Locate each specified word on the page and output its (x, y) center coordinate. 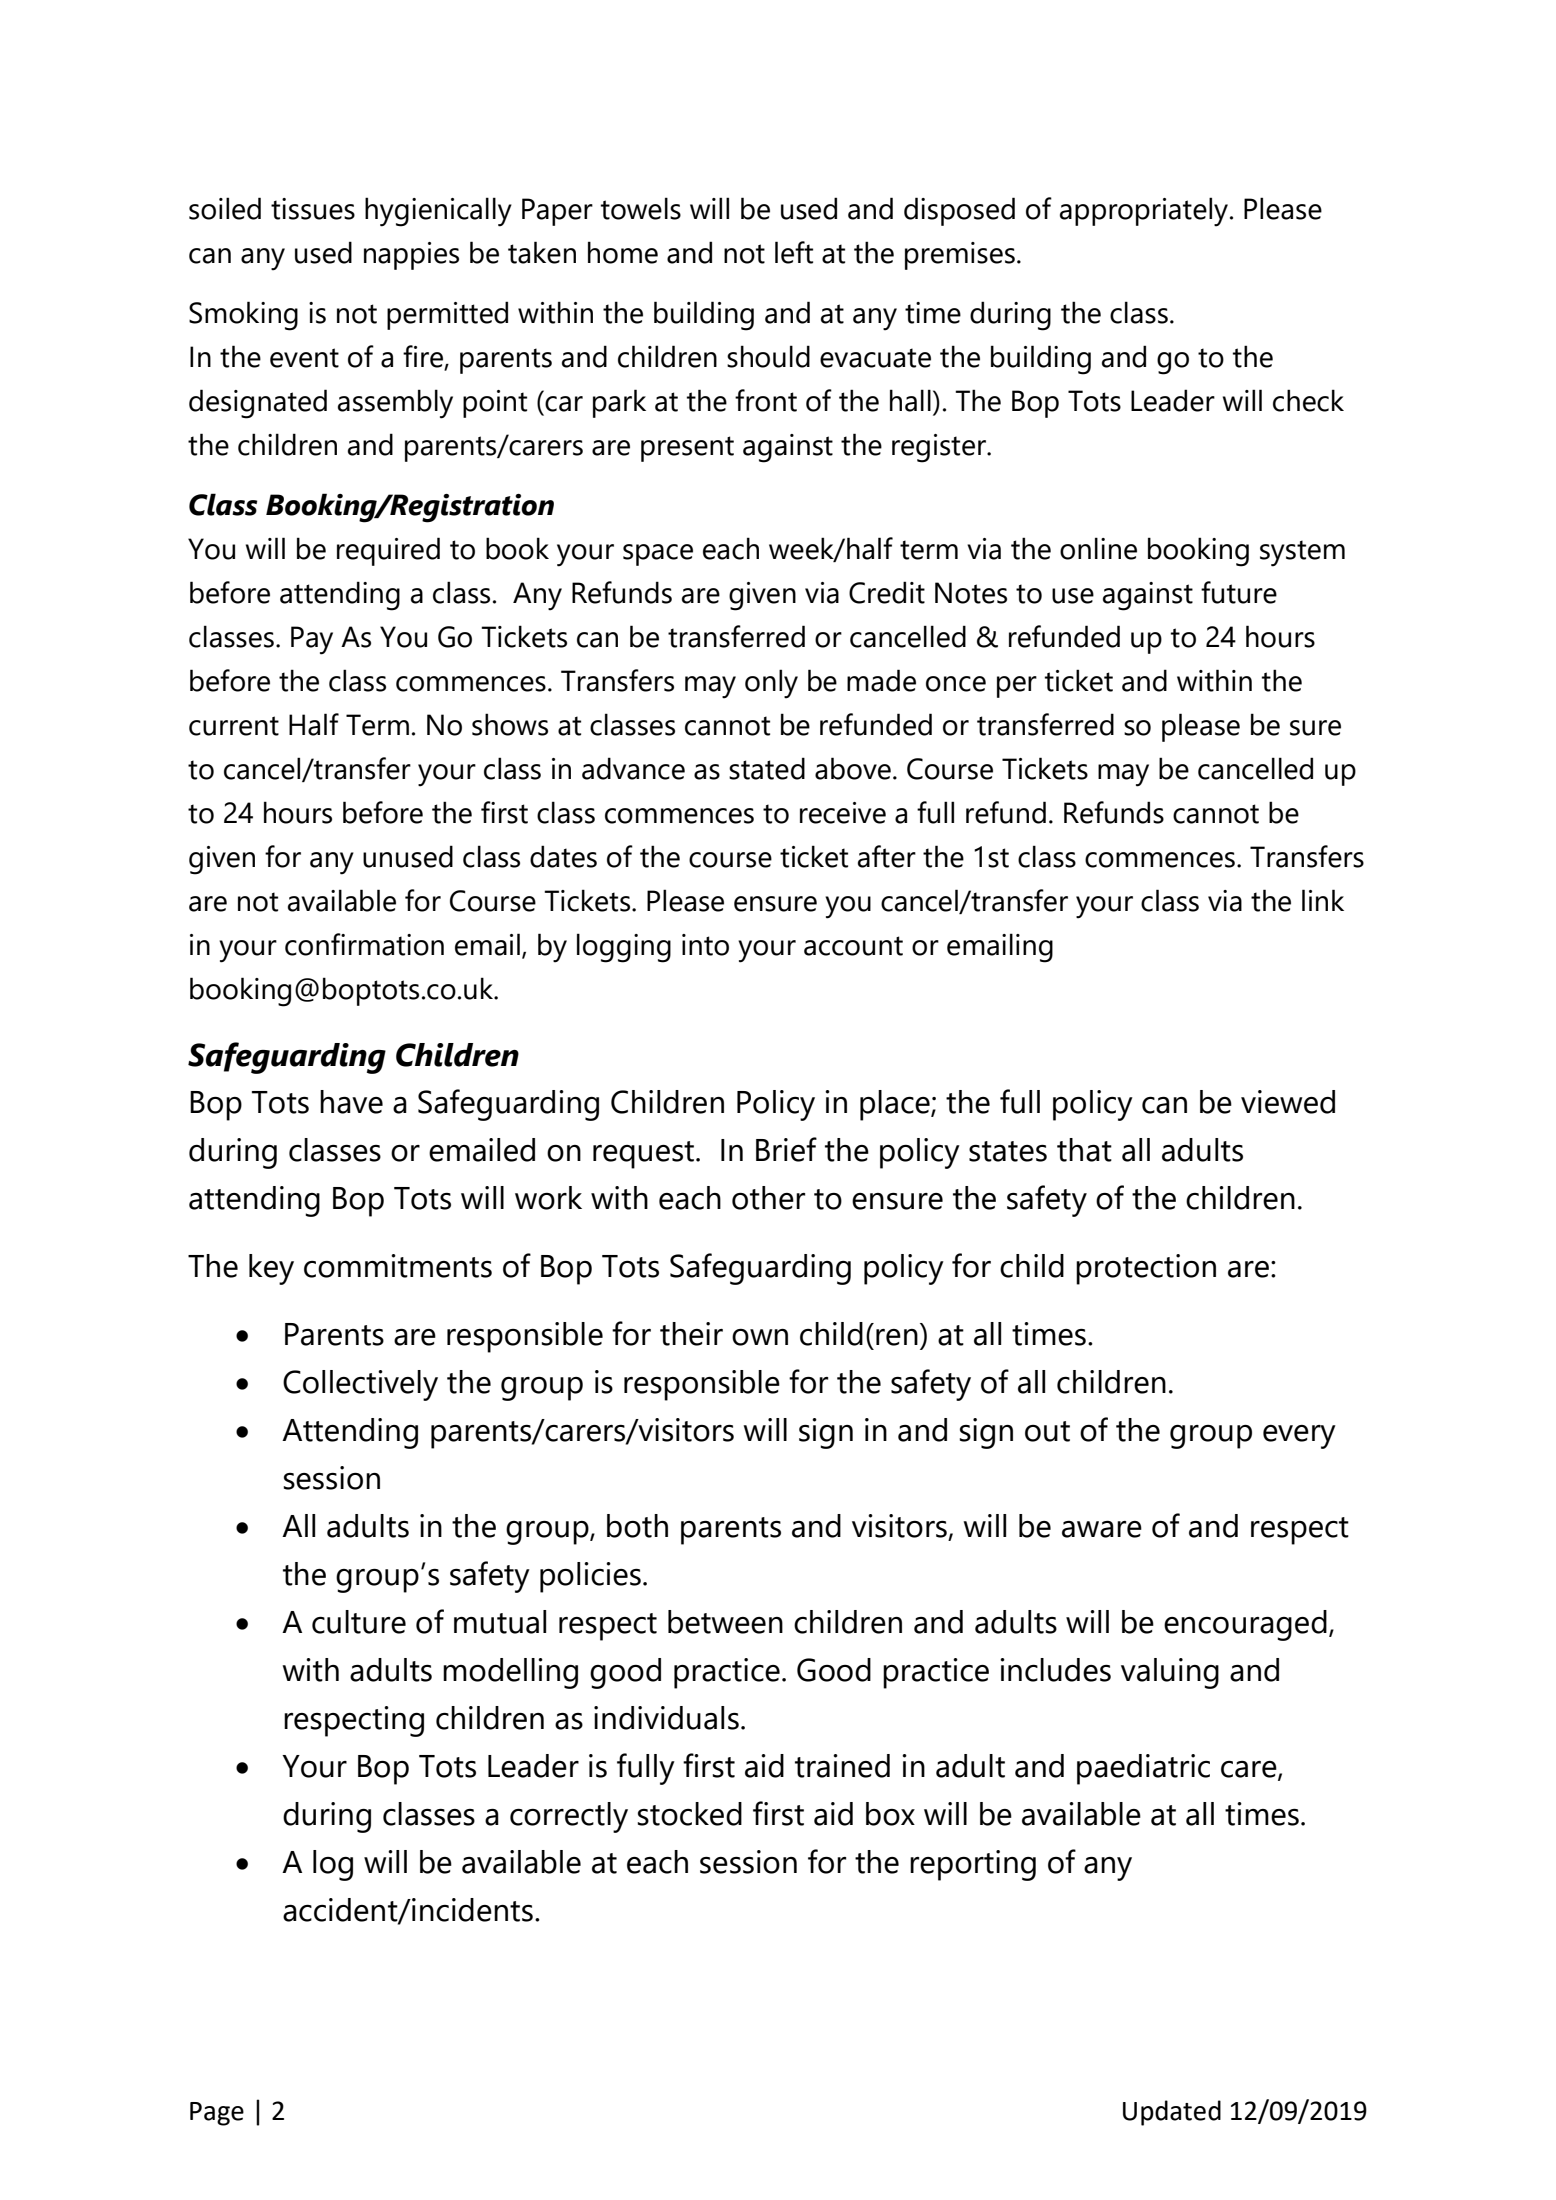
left (794, 252)
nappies (411, 256)
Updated (1172, 2113)
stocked (689, 1814)
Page (217, 2114)
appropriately (1145, 212)
